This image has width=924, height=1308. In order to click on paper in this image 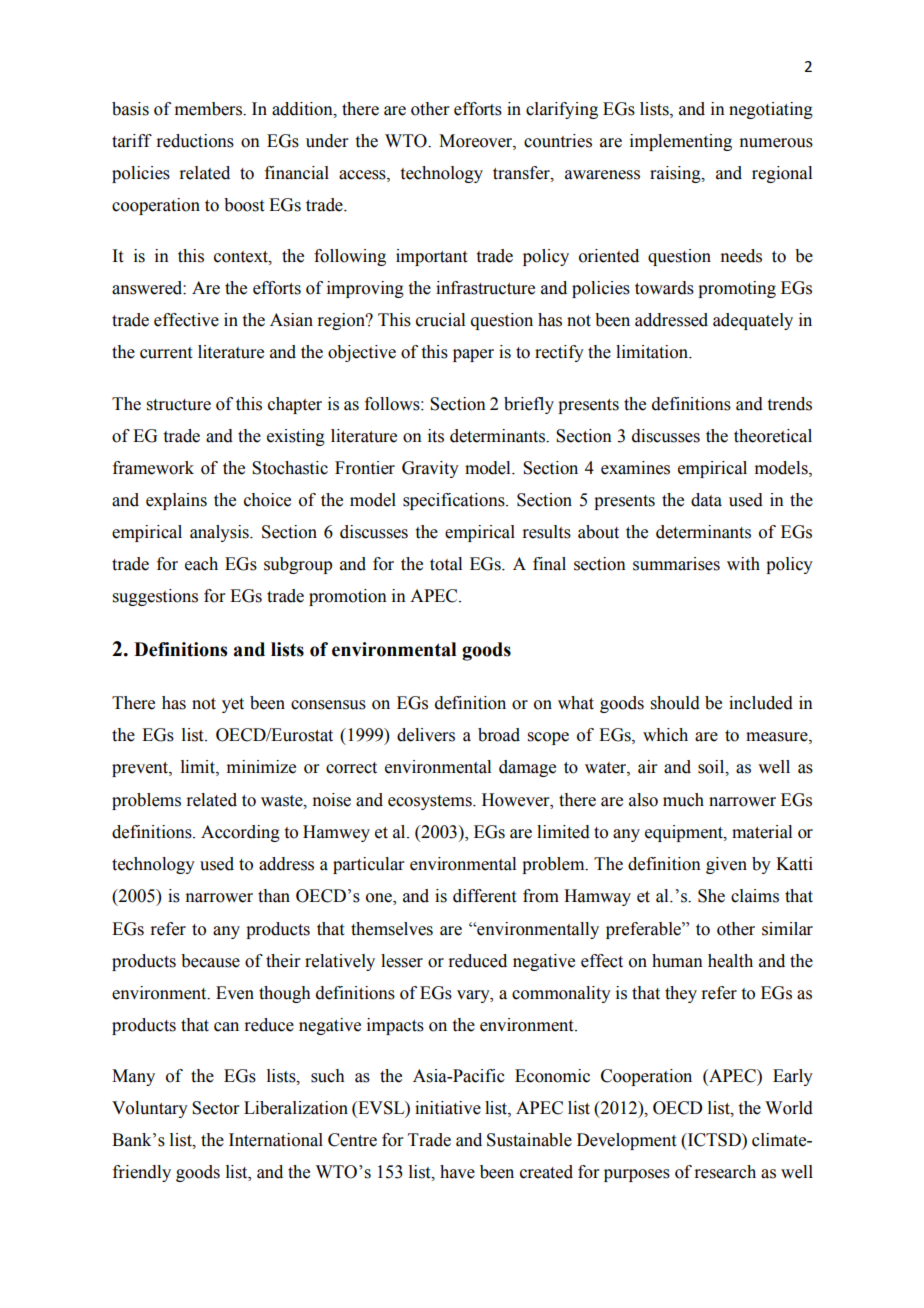, I will do `click(473, 355)`.
